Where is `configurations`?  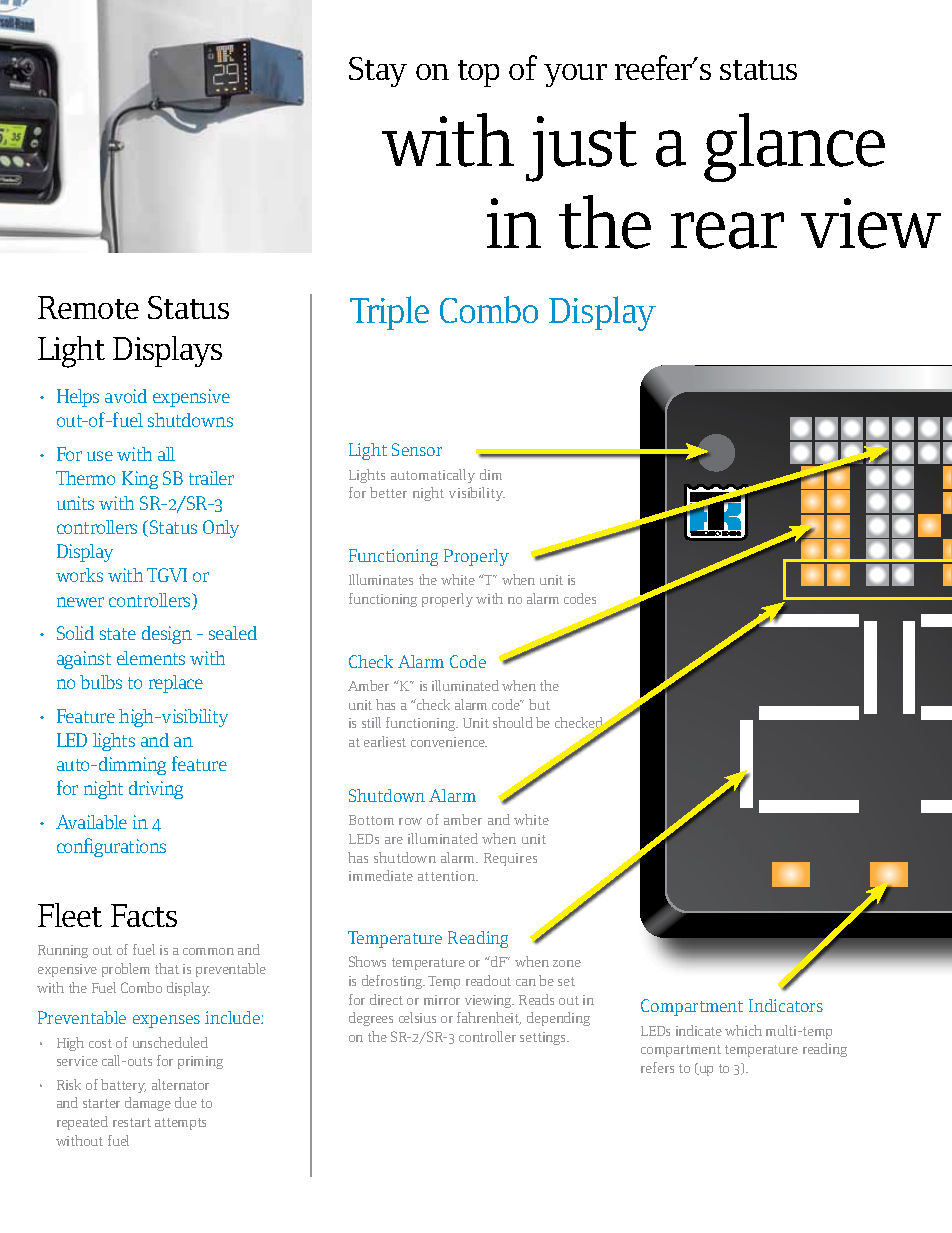 configurations is located at coordinates (111, 847).
